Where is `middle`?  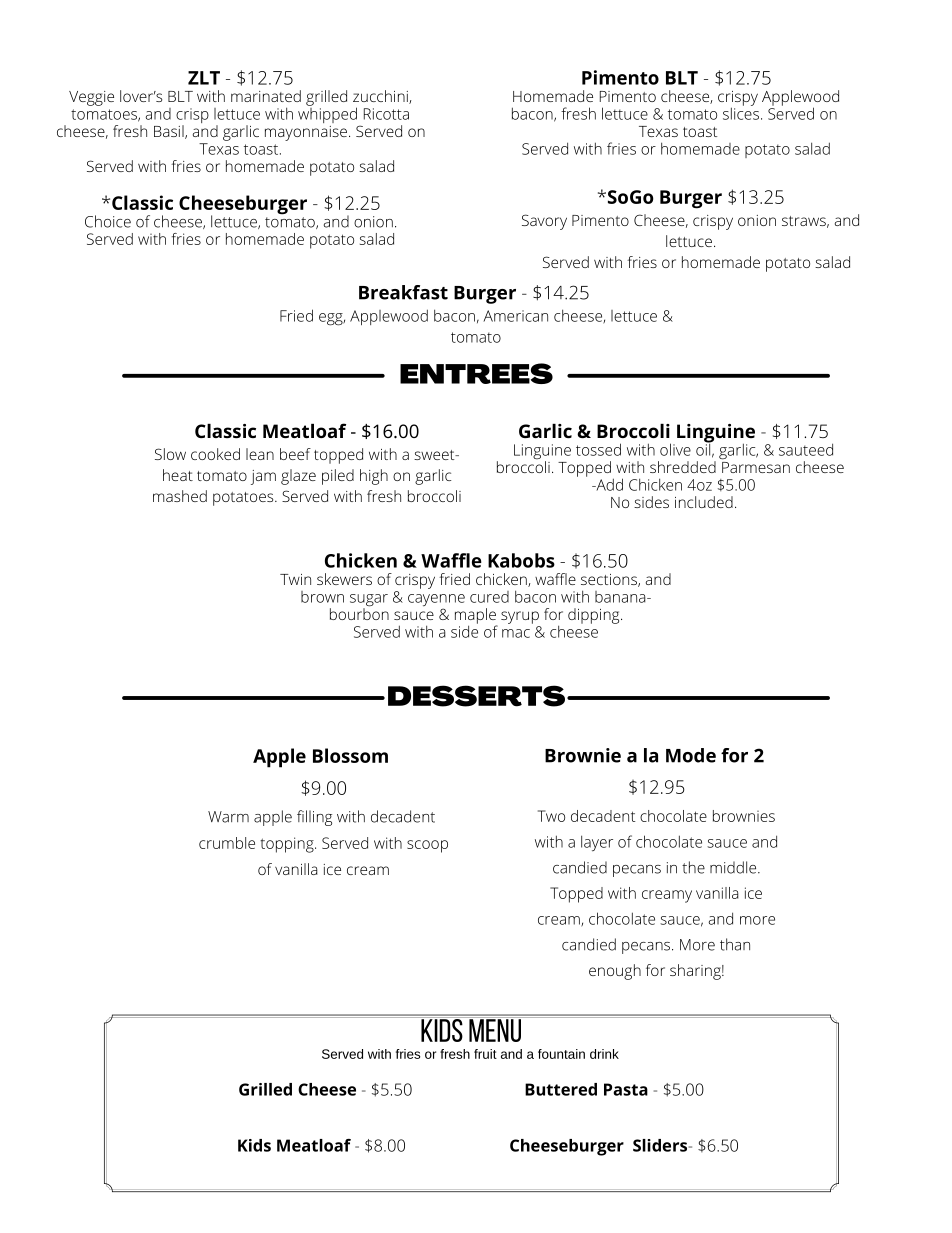 middle is located at coordinates (734, 867).
